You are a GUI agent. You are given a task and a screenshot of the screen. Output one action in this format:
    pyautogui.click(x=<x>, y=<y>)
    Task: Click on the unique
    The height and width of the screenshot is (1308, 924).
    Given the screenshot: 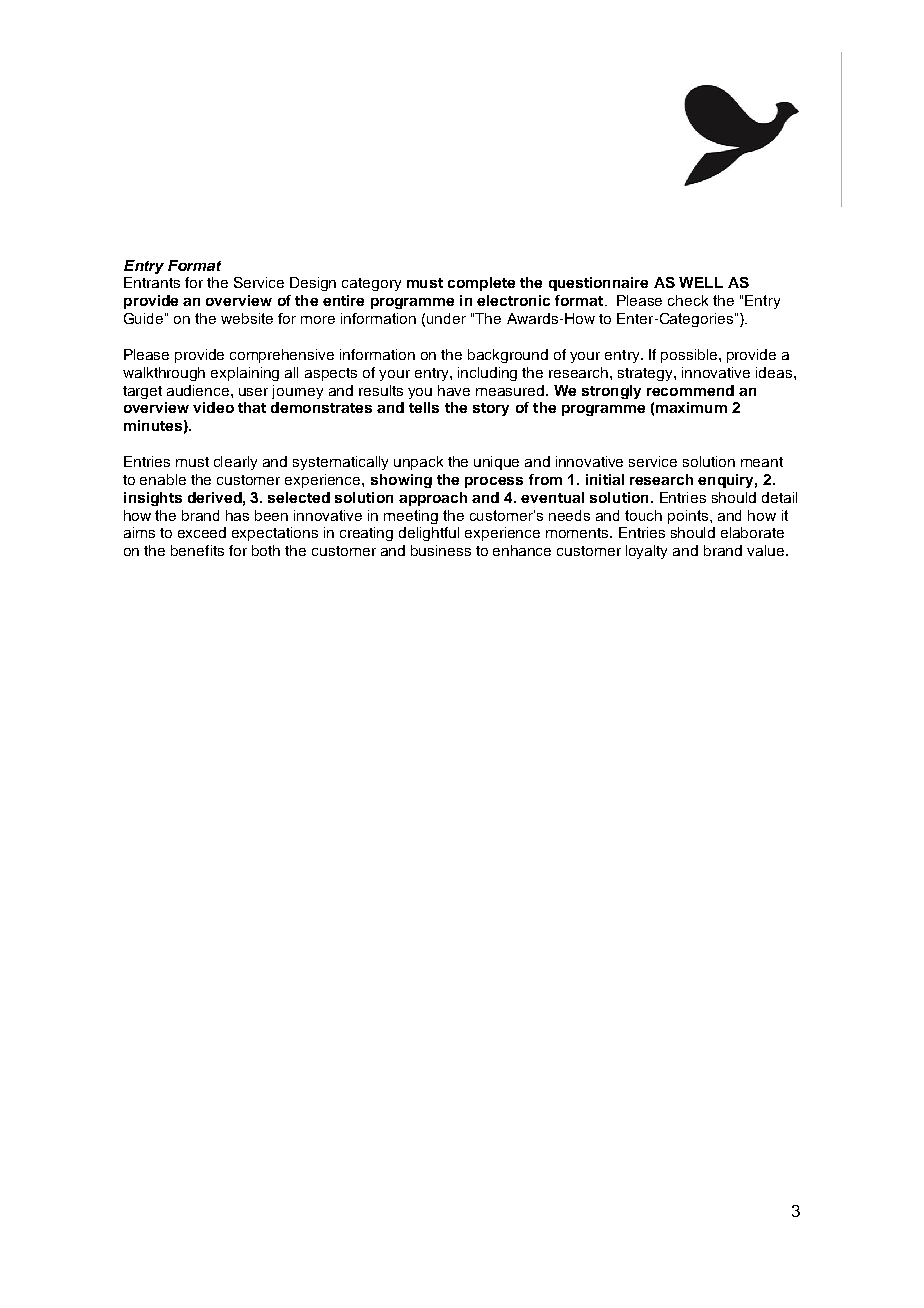 What is the action you would take?
    pyautogui.click(x=496, y=463)
